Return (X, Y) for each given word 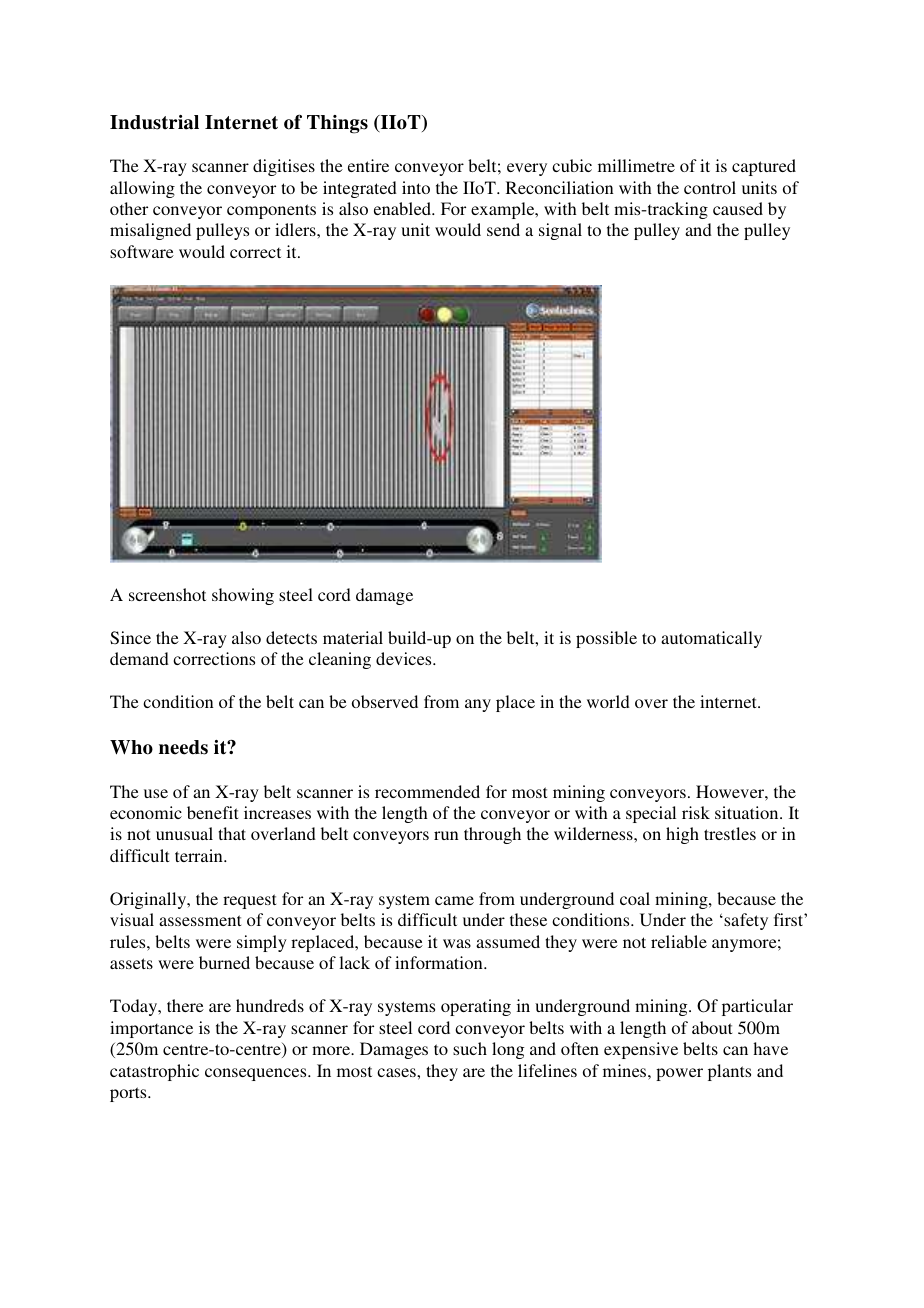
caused (738, 208)
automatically (711, 639)
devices (405, 658)
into (416, 187)
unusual (184, 833)
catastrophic (154, 1072)
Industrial (154, 122)
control (710, 187)
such (470, 1048)
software (142, 251)
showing (243, 596)
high (682, 835)
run (446, 835)
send (503, 229)
